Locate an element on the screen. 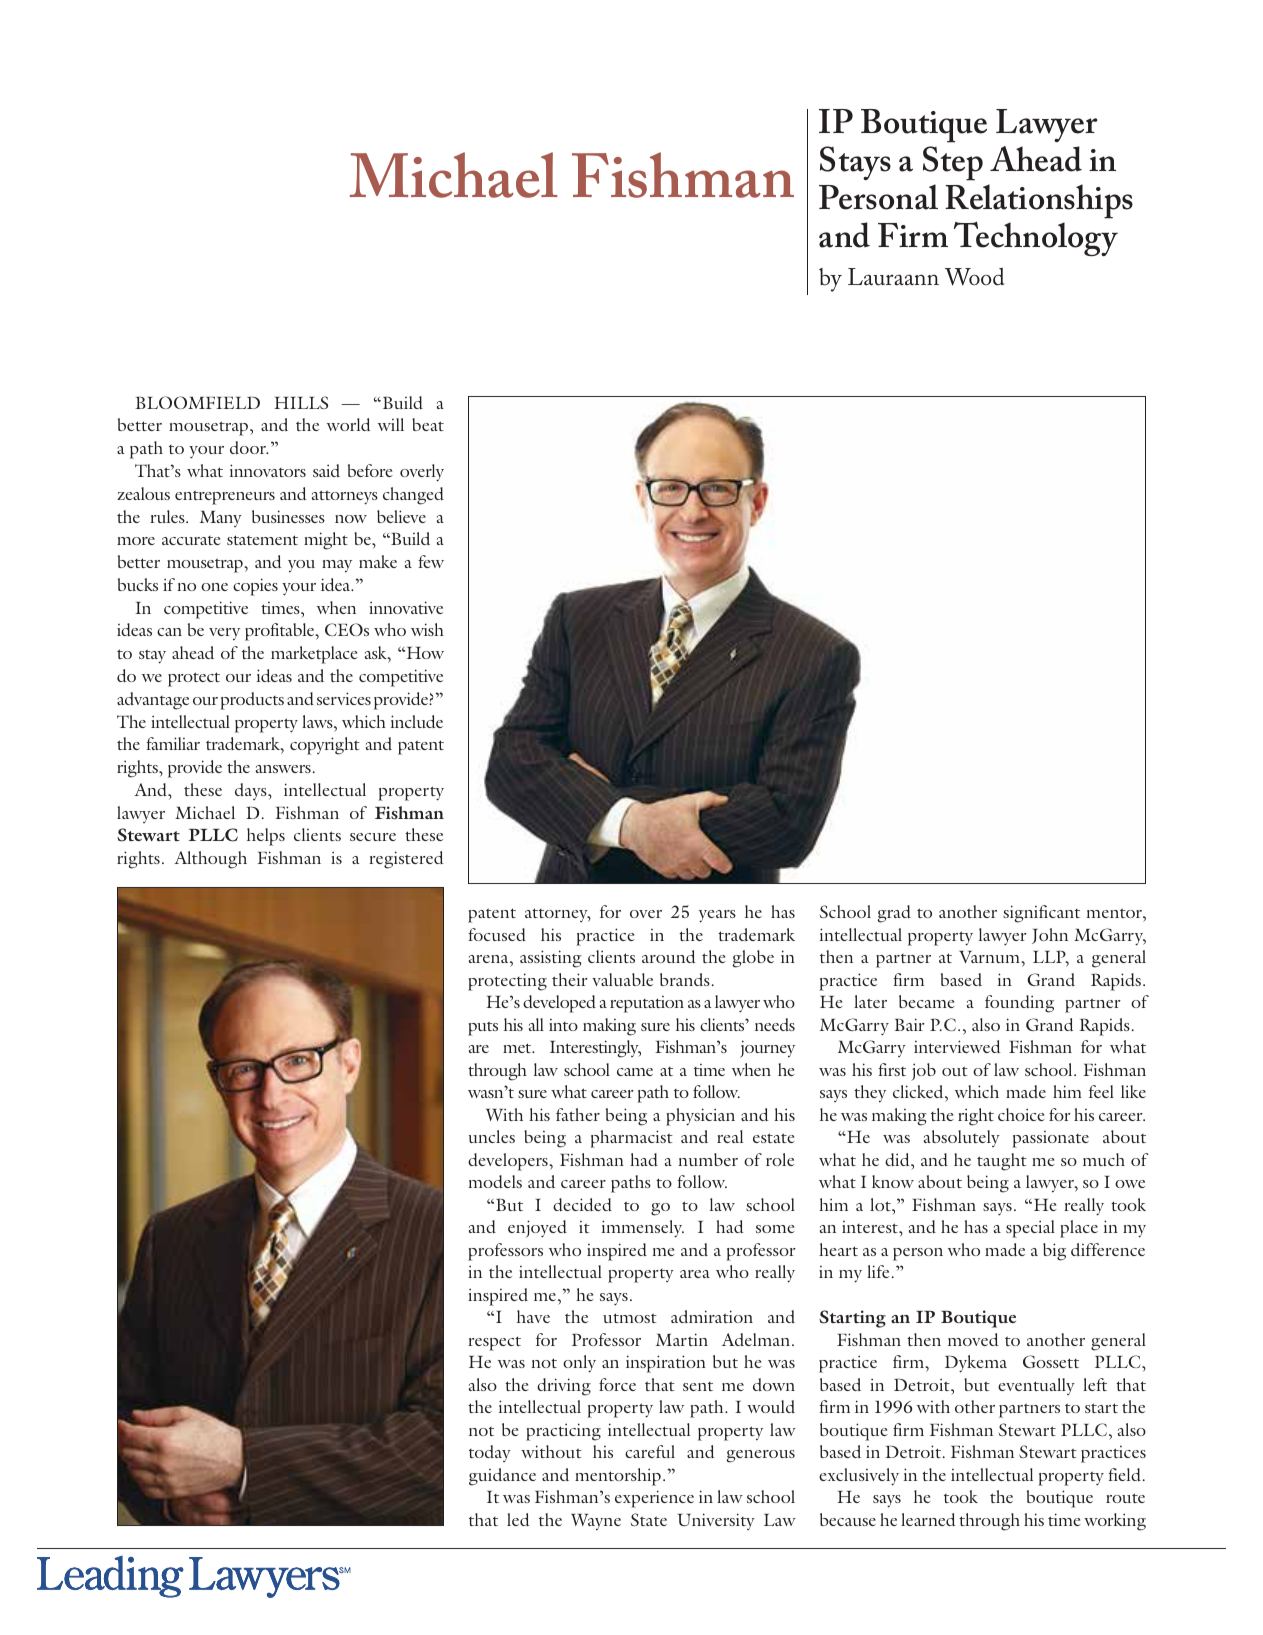 The image size is (1263, 1635). HILLS is located at coordinates (301, 402).
